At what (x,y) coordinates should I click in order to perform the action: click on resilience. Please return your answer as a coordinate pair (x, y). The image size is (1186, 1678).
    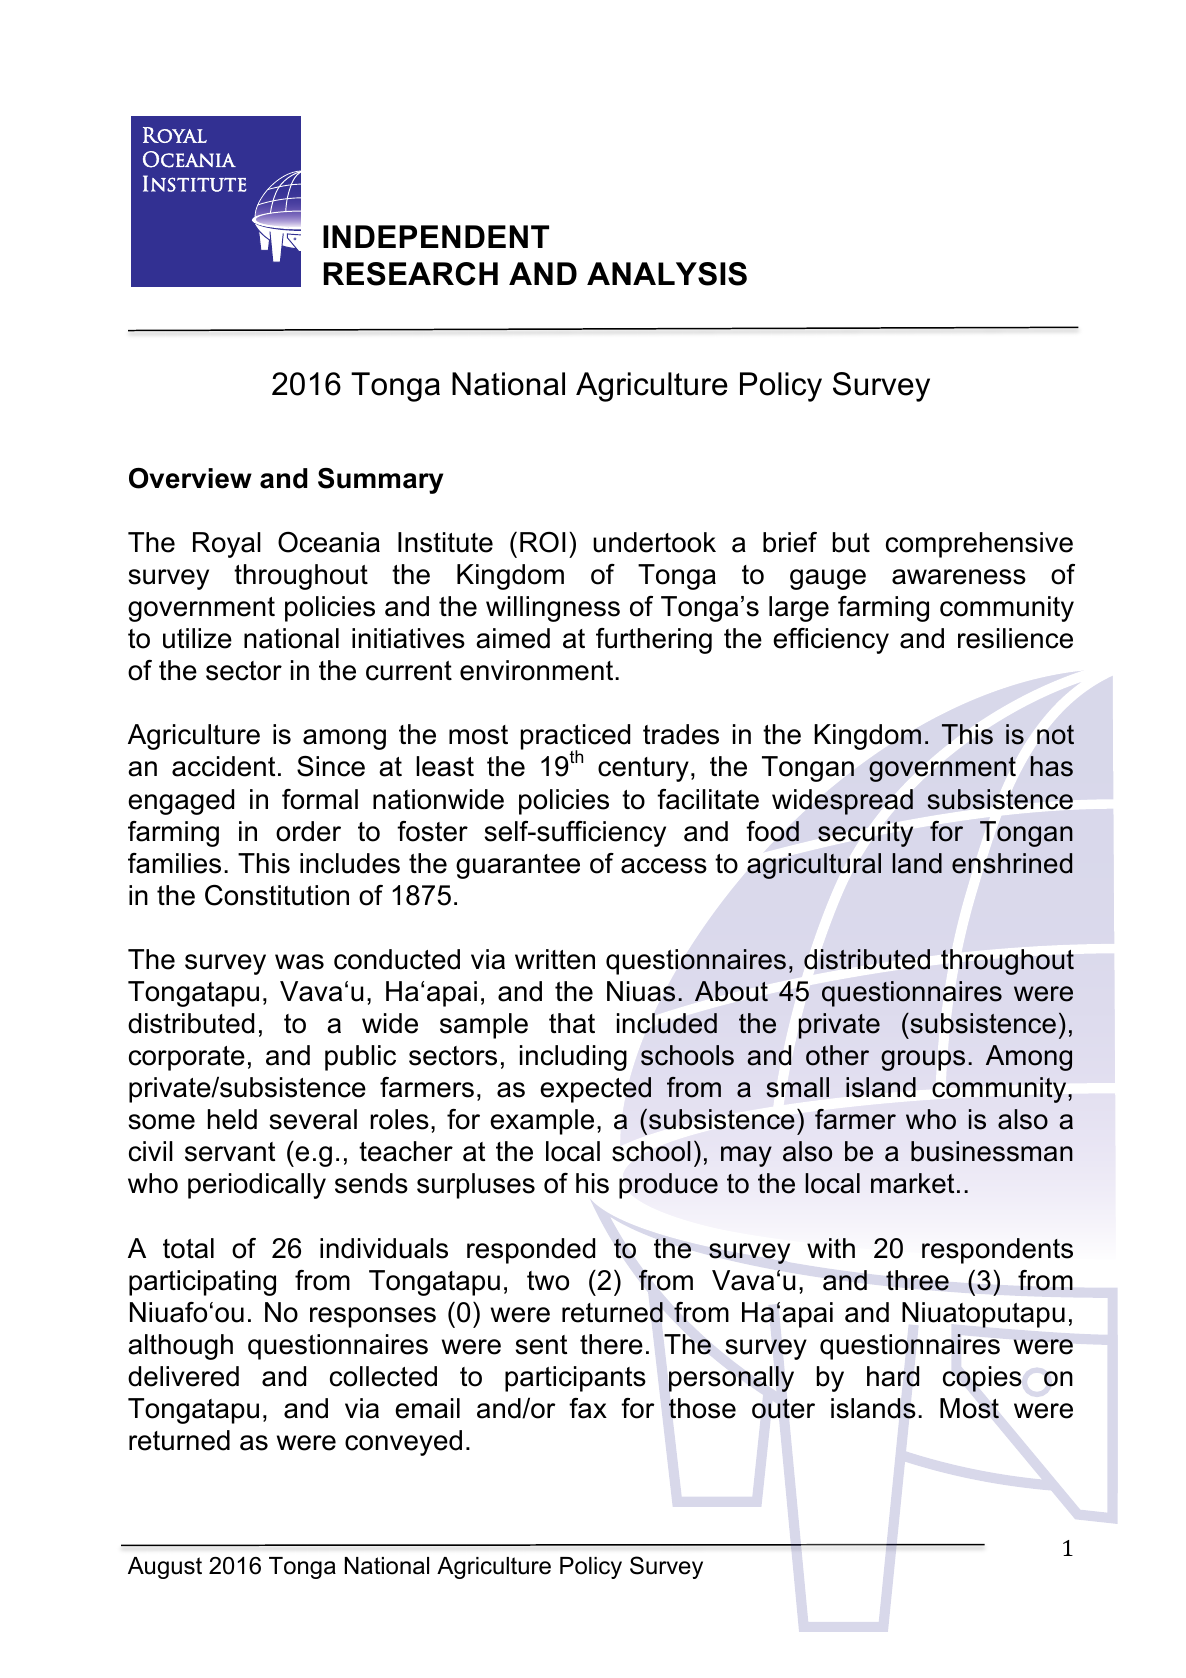
    Looking at the image, I should click on (1015, 638).
